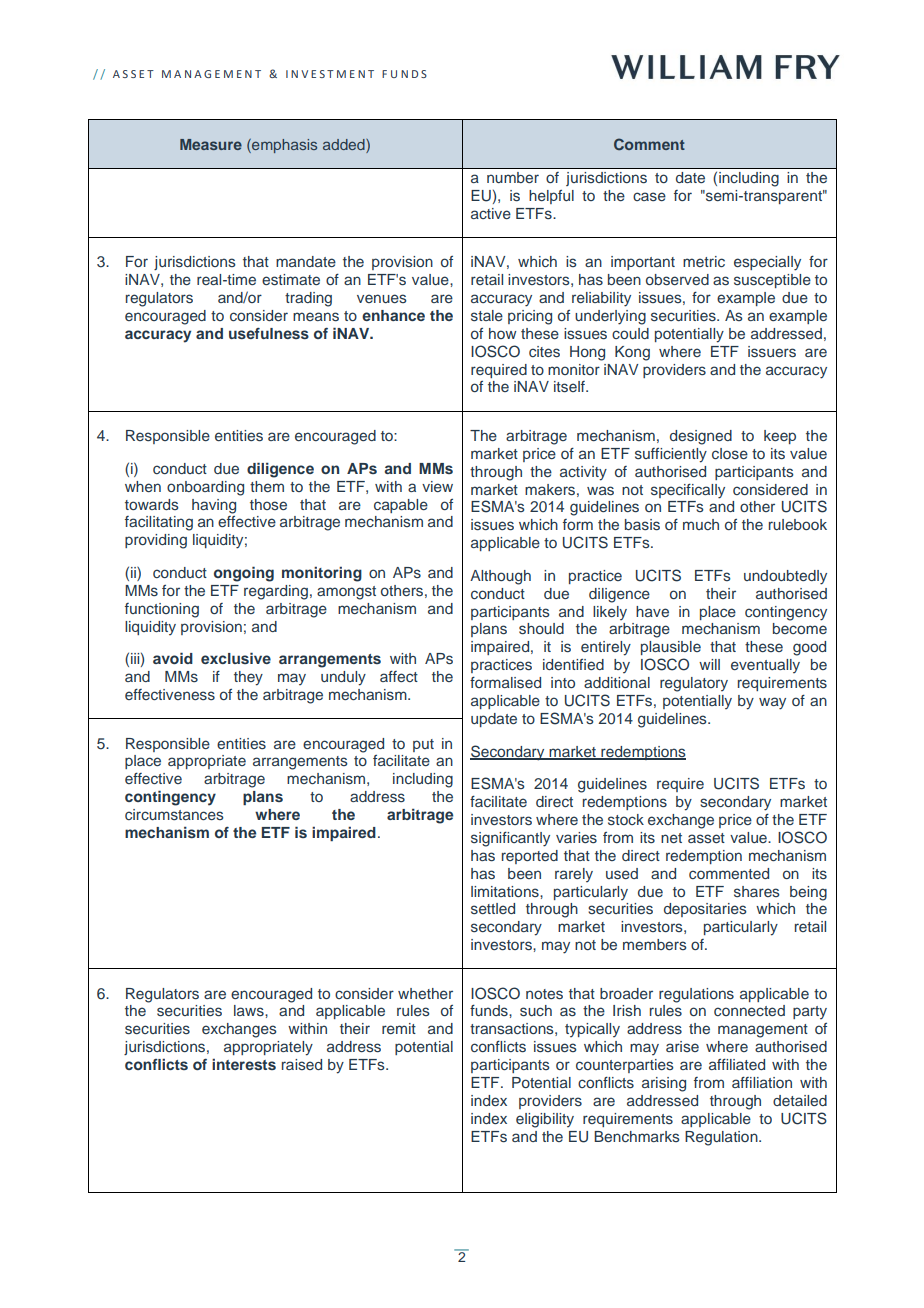  What do you see at coordinates (506, 891) in the screenshot?
I see `limitations` at bounding box center [506, 891].
